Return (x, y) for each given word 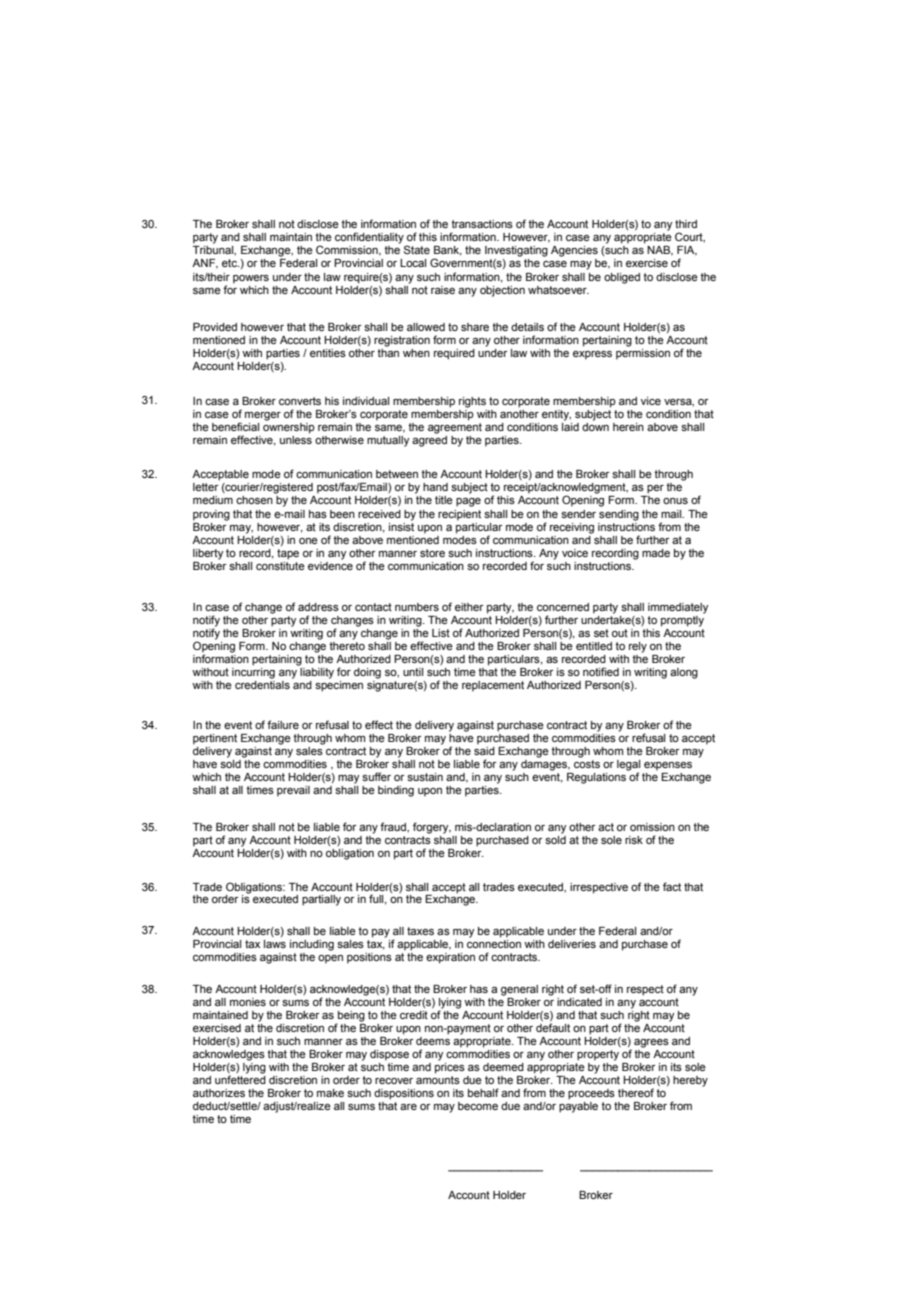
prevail (293, 791)
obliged (622, 278)
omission (652, 827)
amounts (438, 1080)
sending (619, 515)
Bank (448, 251)
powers (251, 279)
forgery (432, 828)
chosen (254, 500)
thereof (636, 1092)
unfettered (240, 1079)
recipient (459, 515)
